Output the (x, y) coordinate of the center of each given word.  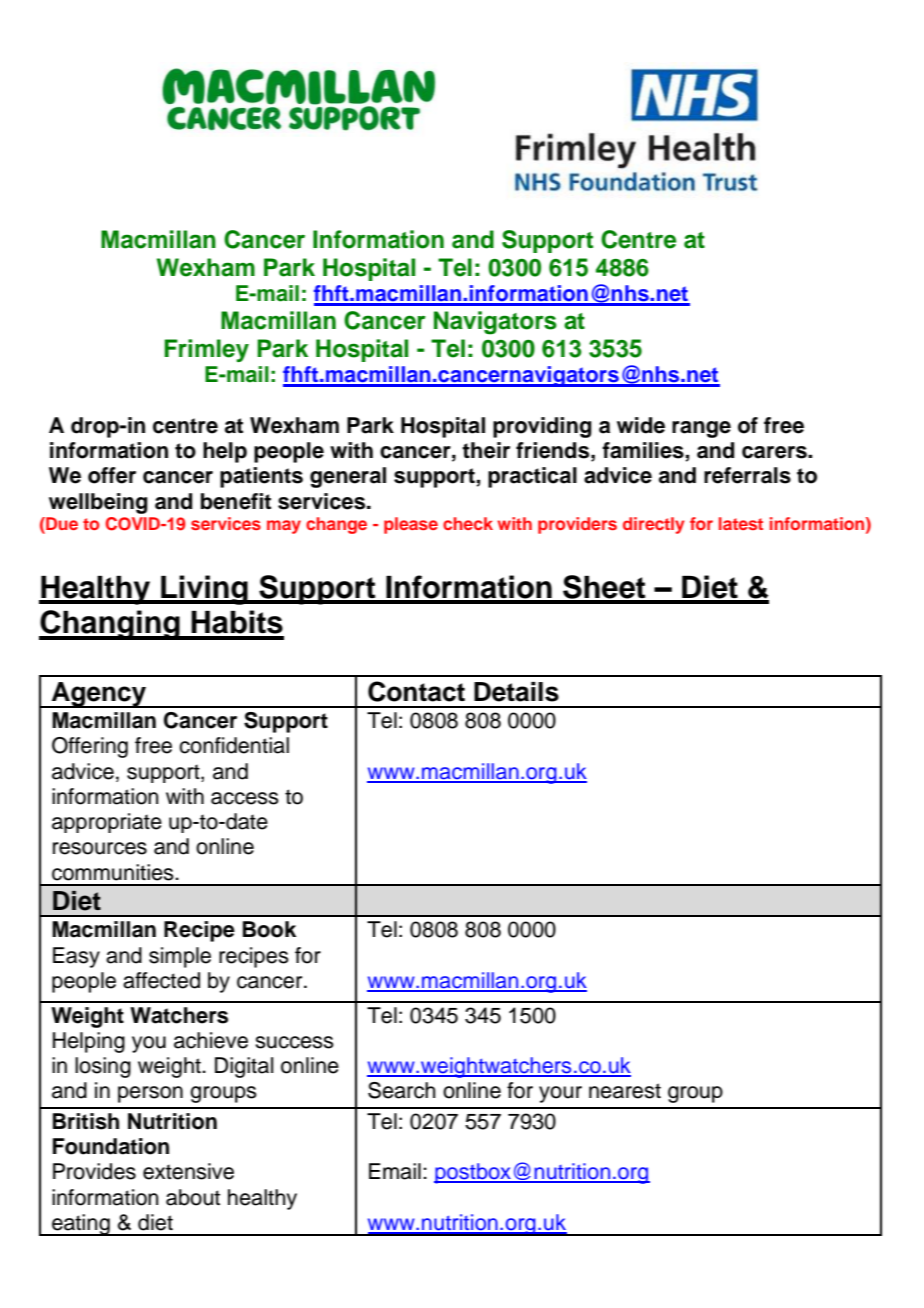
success (294, 1042)
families (644, 451)
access (245, 798)
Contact (416, 691)
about (193, 1197)
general (348, 477)
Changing (110, 625)
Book (269, 929)
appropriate (107, 823)
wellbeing (98, 503)
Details (516, 692)
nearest (625, 1091)
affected (161, 980)
